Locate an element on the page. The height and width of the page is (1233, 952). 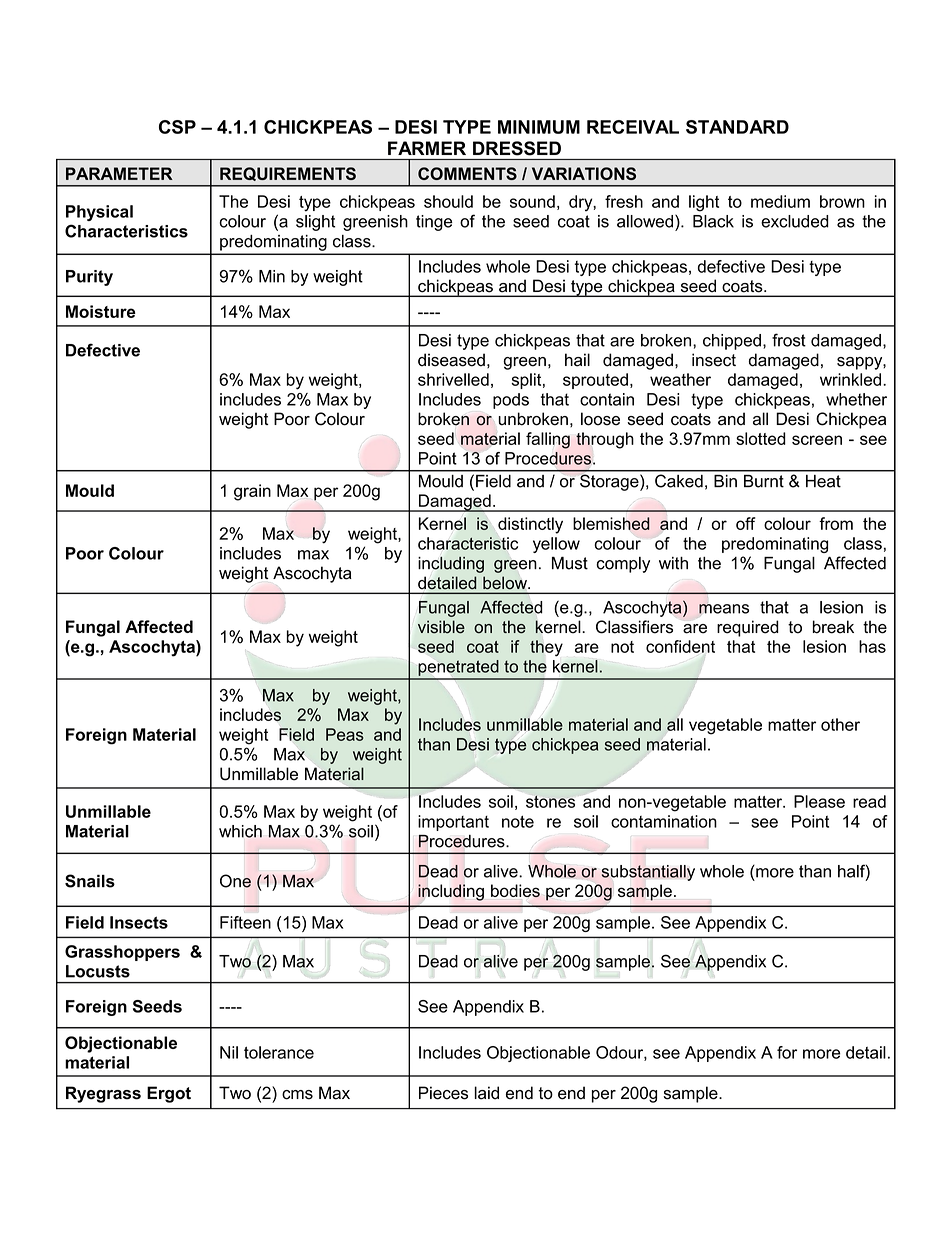
CSP is located at coordinates (177, 127).
